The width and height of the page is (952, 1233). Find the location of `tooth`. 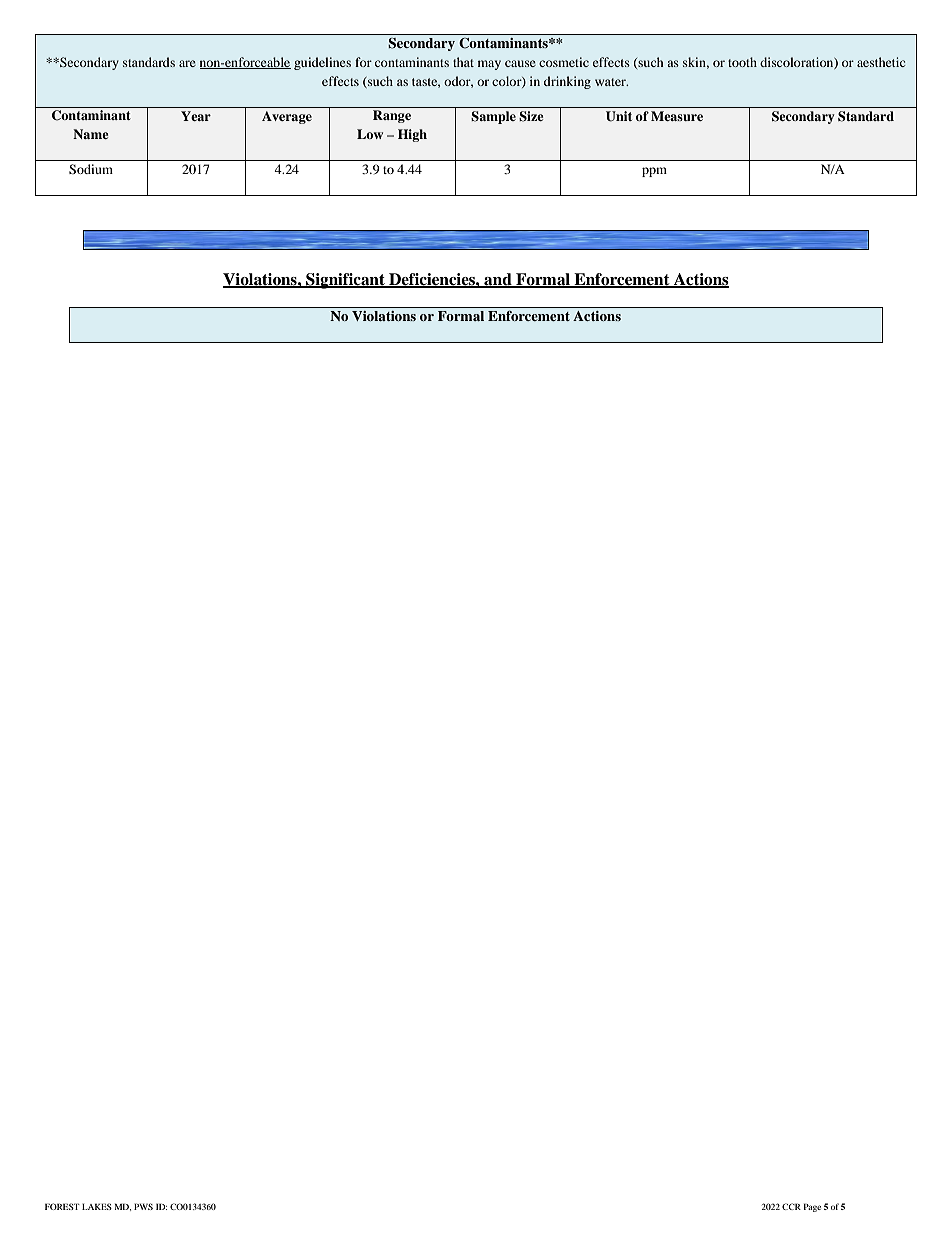

tooth is located at coordinates (742, 62).
